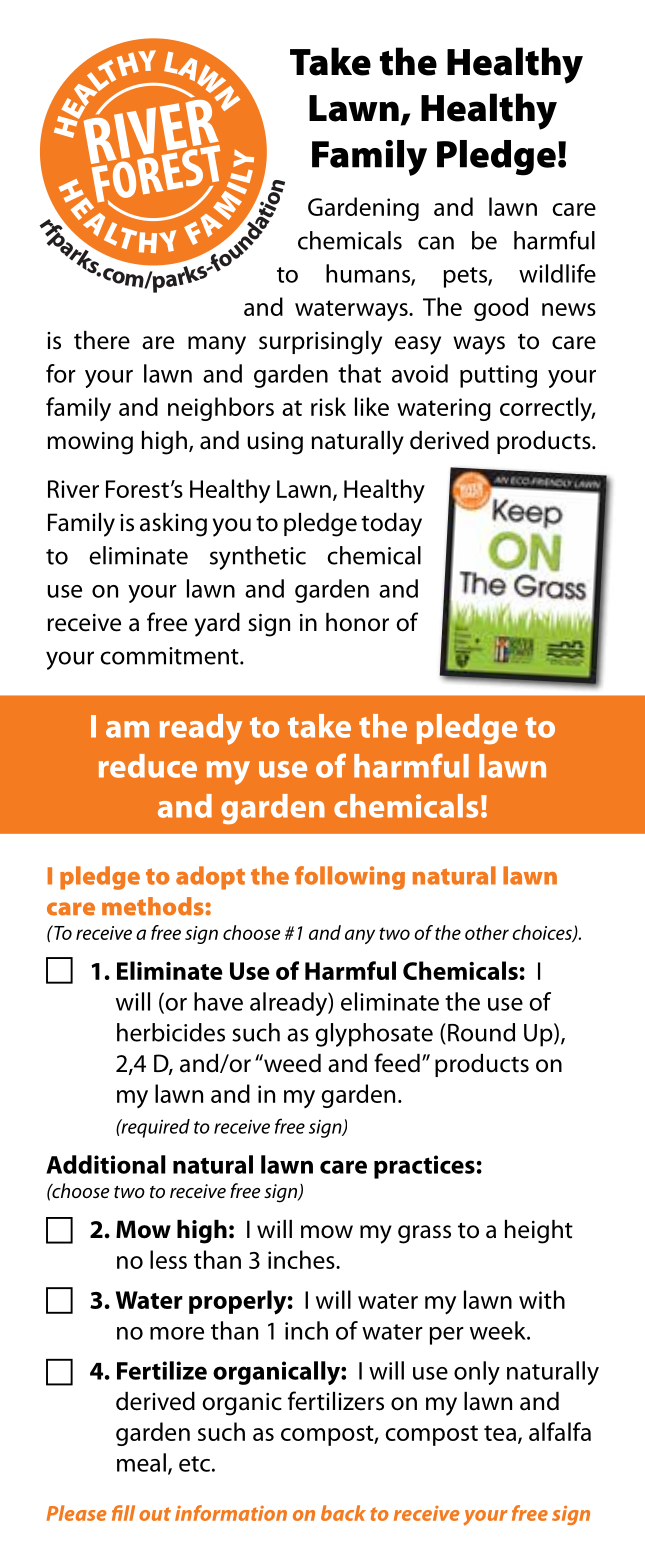 The height and width of the screenshot is (1568, 645). What do you see at coordinates (481, 1032) in the screenshot?
I see `Round` at bounding box center [481, 1032].
